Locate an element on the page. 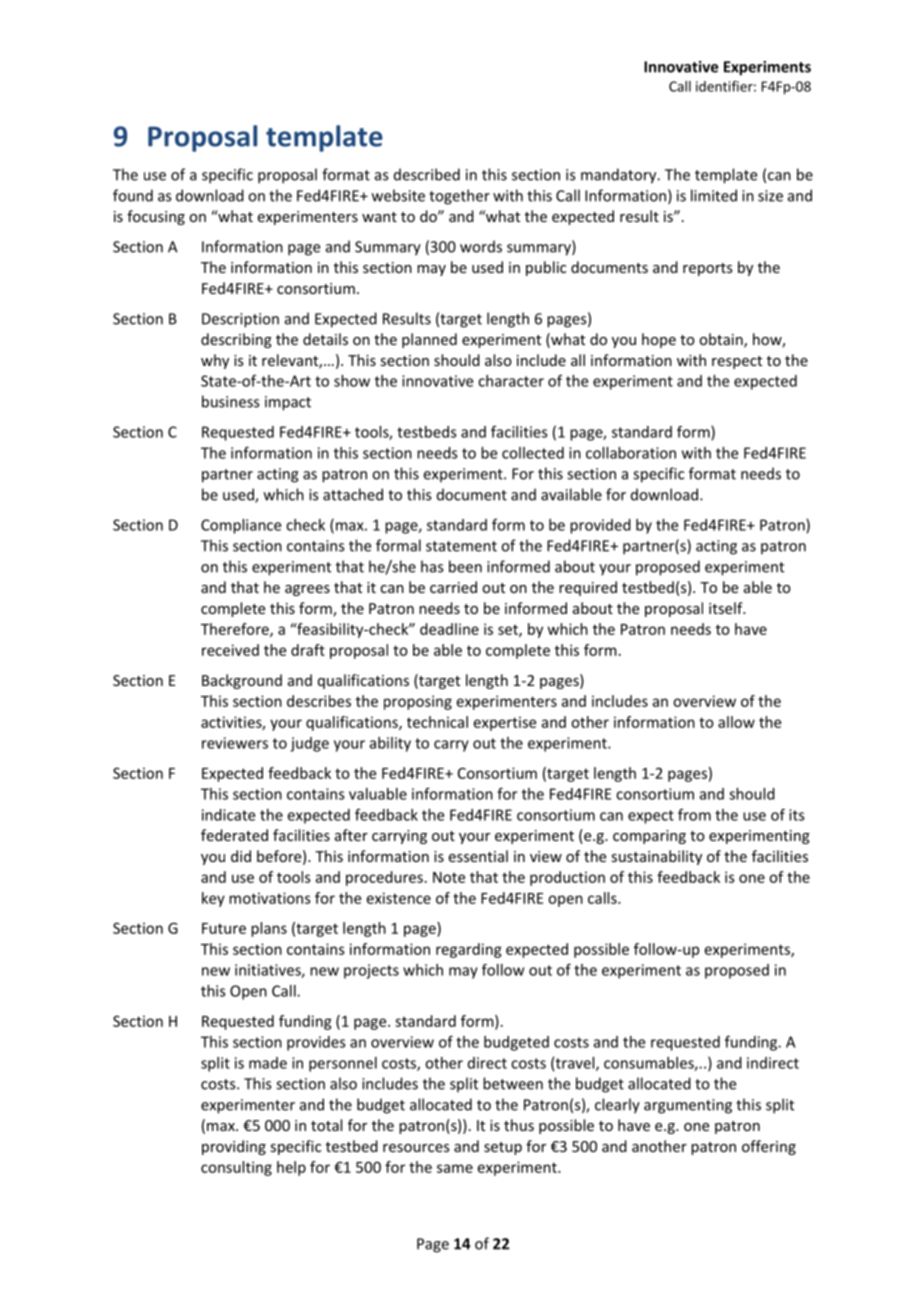 This page has width=924, height=1308. resources is located at coordinates (416, 1148).
